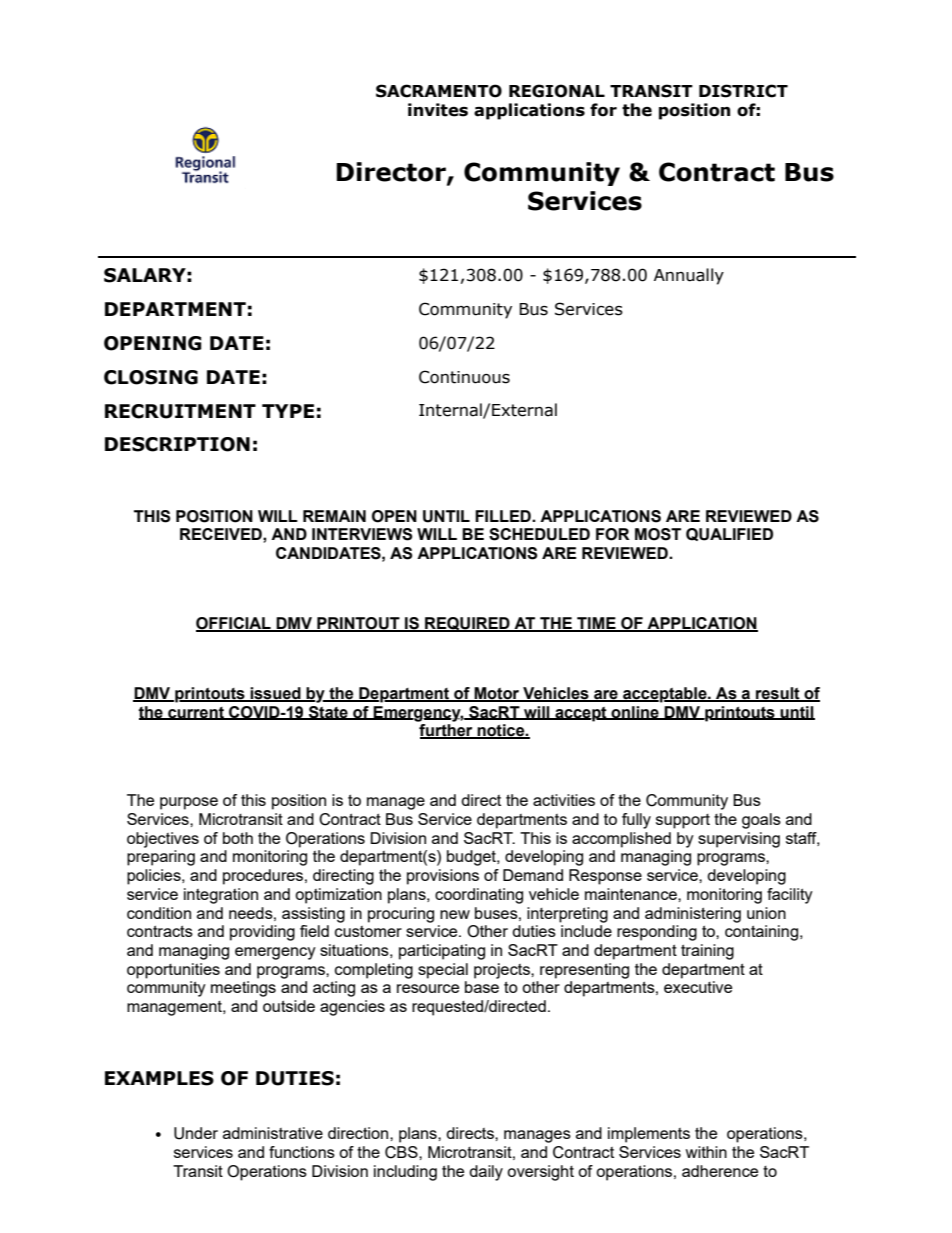  I want to click on invites, so click(438, 110).
